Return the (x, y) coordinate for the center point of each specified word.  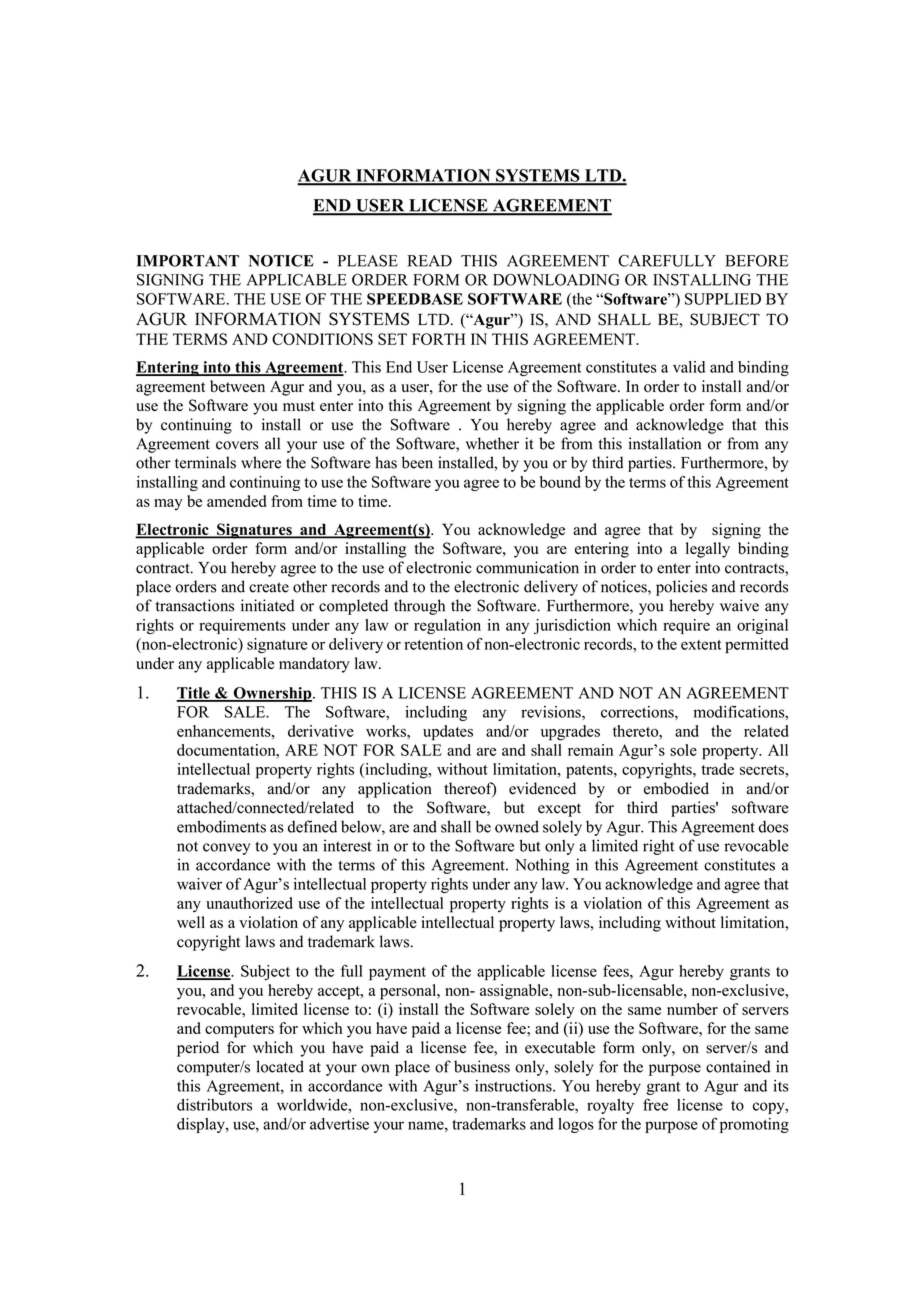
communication (527, 567)
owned (517, 826)
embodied (676, 788)
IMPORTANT (187, 261)
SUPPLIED (723, 299)
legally (708, 550)
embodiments (221, 826)
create (269, 587)
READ (429, 261)
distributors (214, 1105)
